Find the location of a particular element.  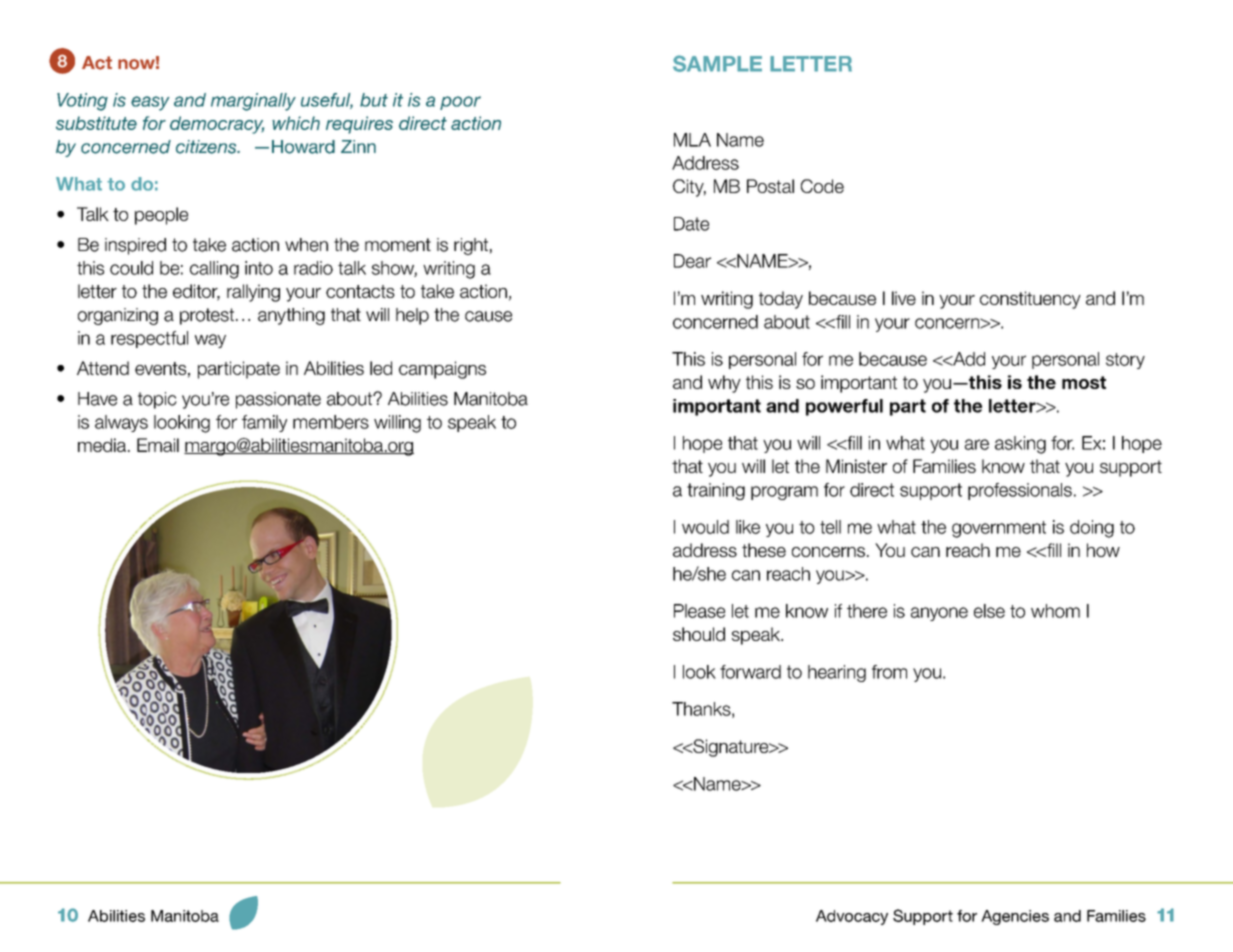

editor is located at coordinates (196, 292).
